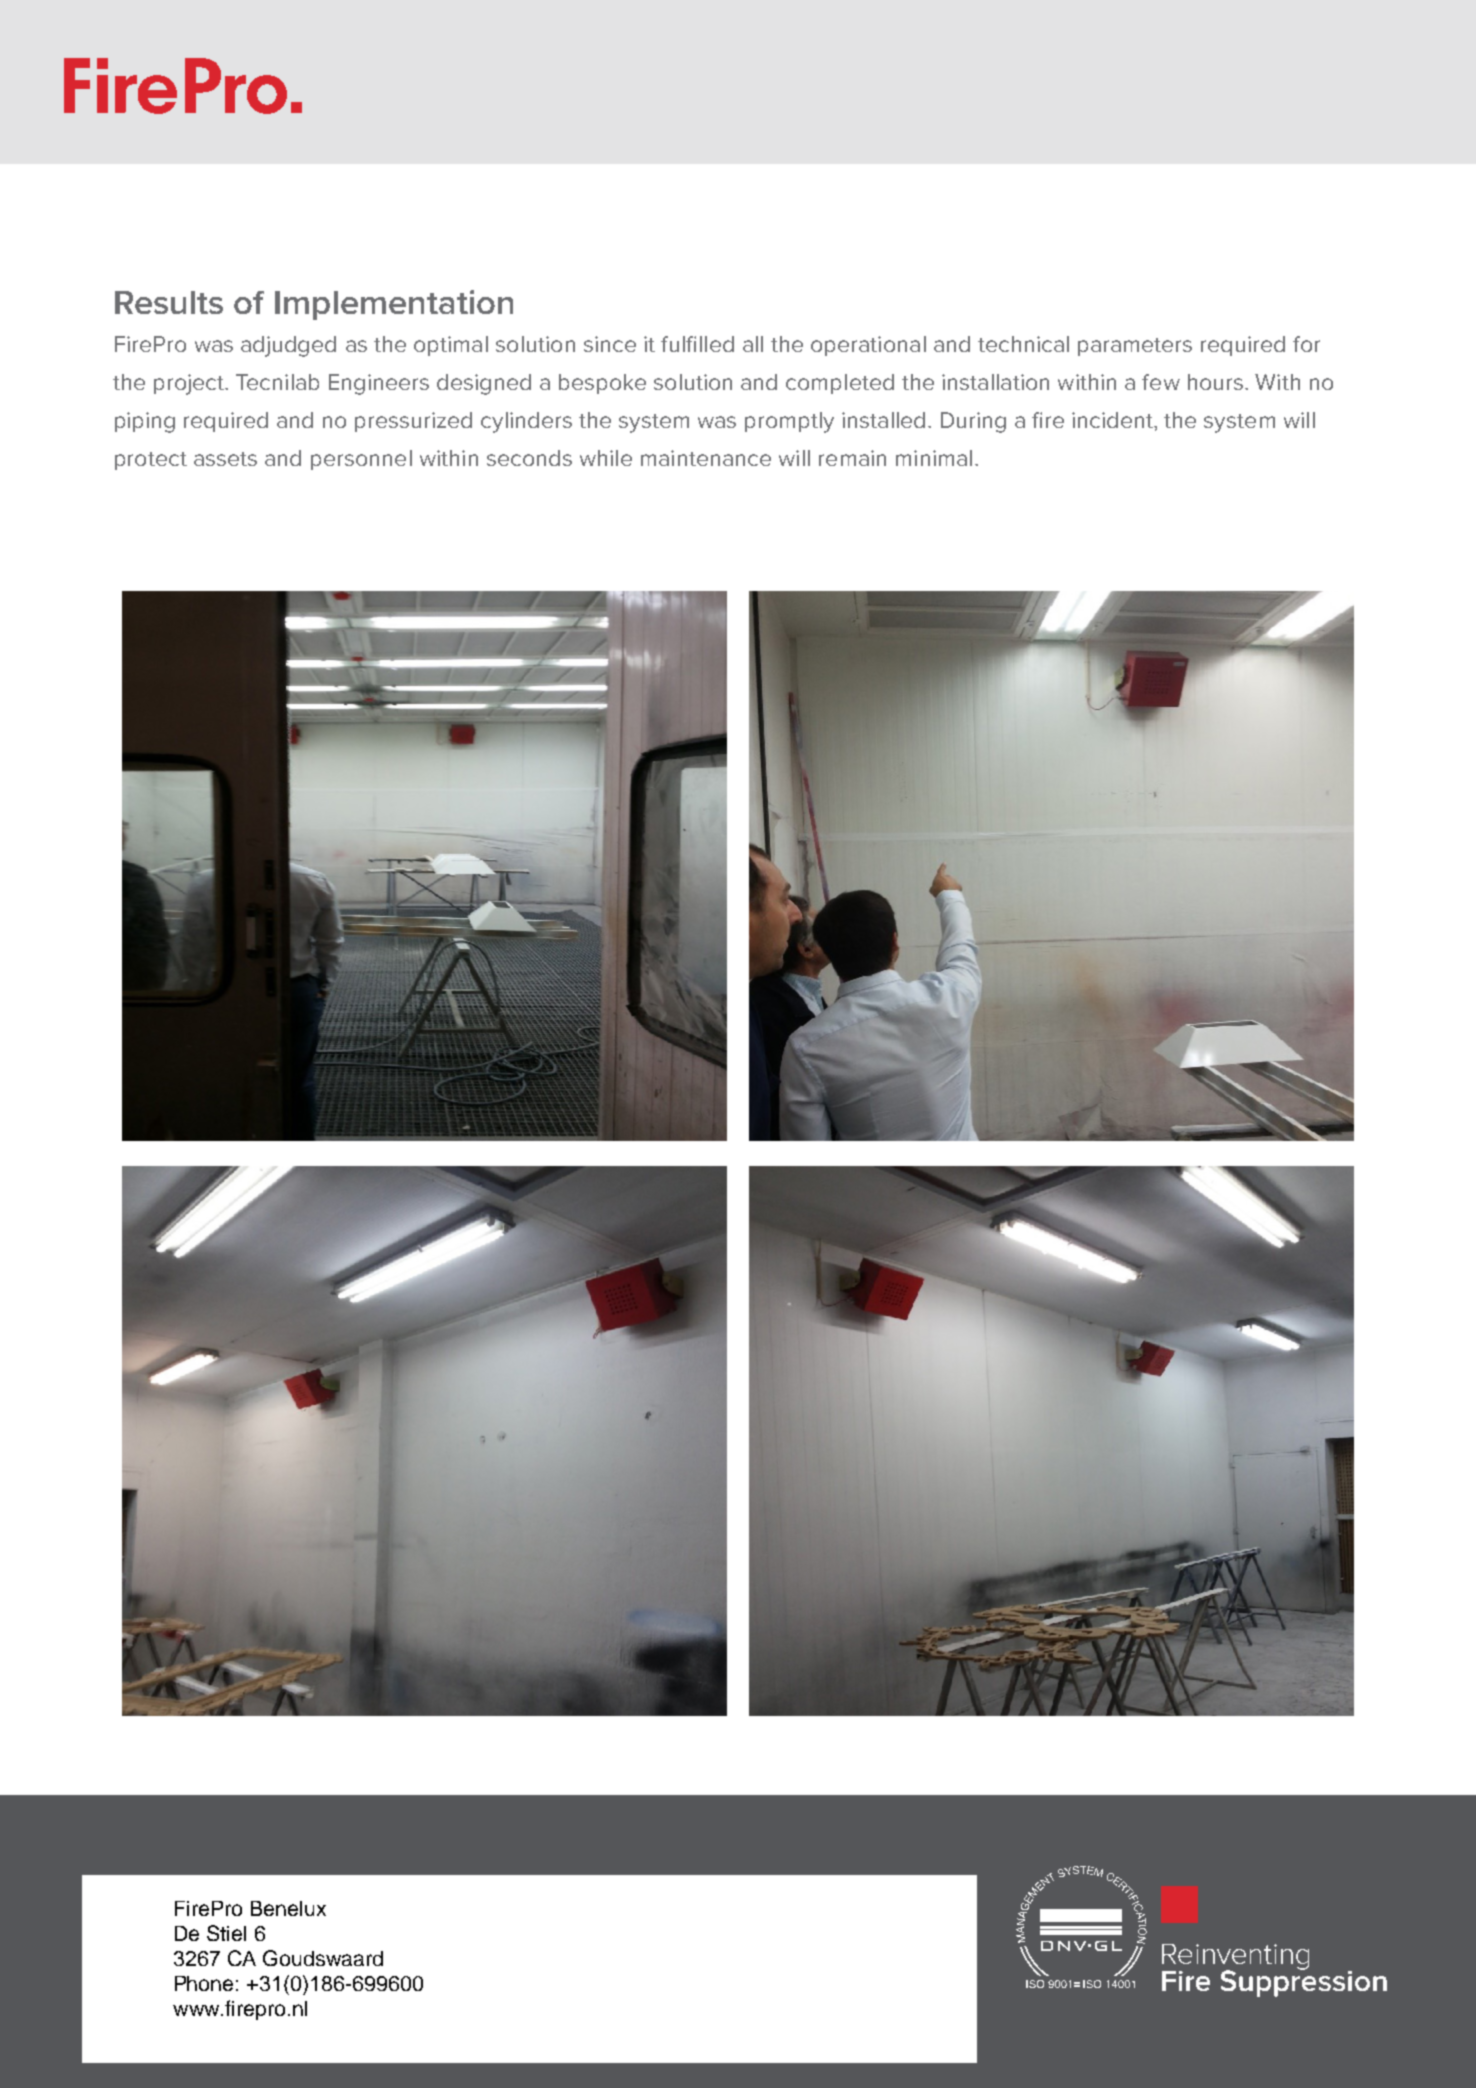  What do you see at coordinates (706, 458) in the document?
I see `maintenance` at bounding box center [706, 458].
